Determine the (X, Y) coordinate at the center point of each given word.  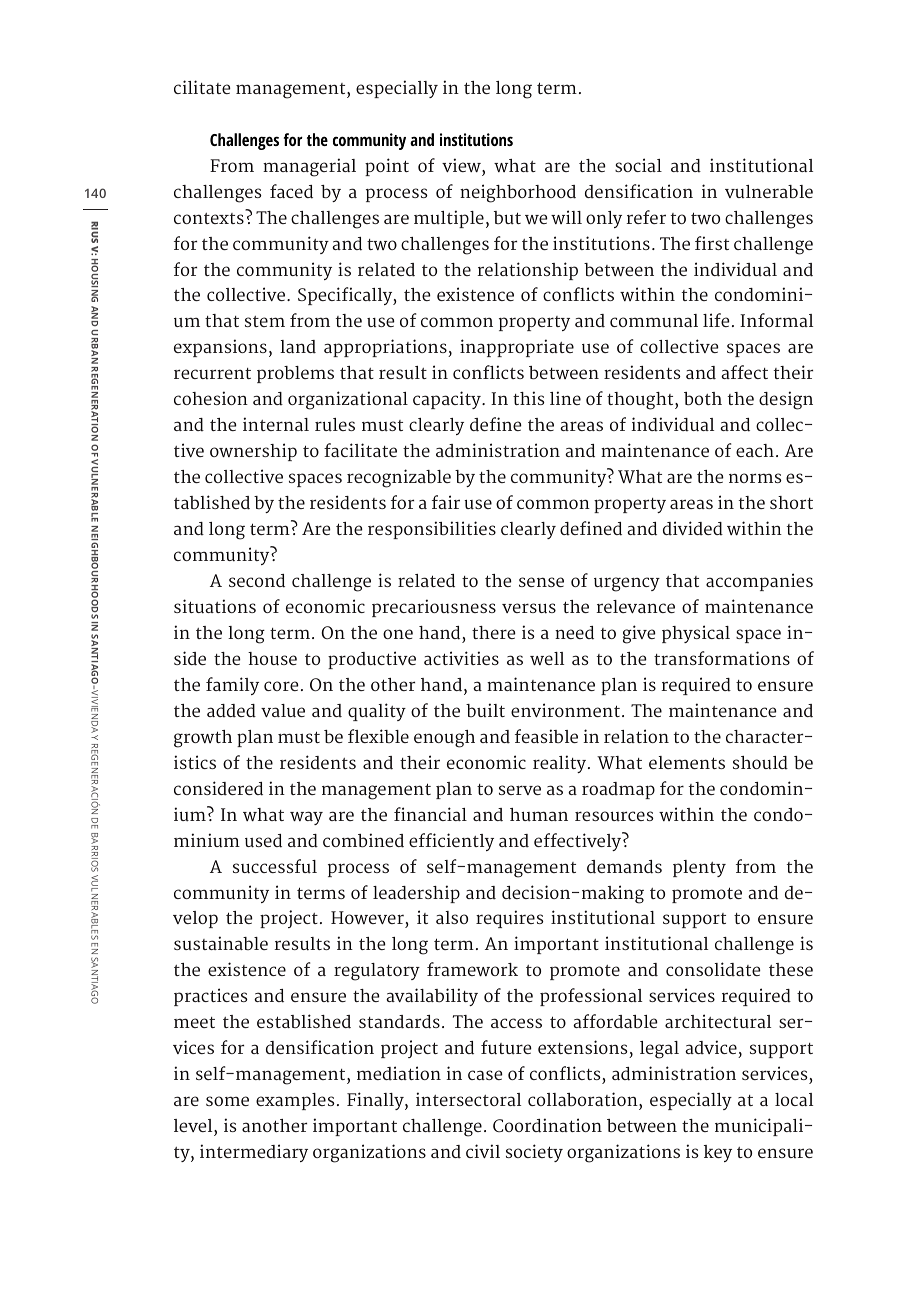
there (494, 632)
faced (291, 191)
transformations (722, 658)
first (712, 243)
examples (295, 1101)
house (272, 659)
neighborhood (518, 193)
